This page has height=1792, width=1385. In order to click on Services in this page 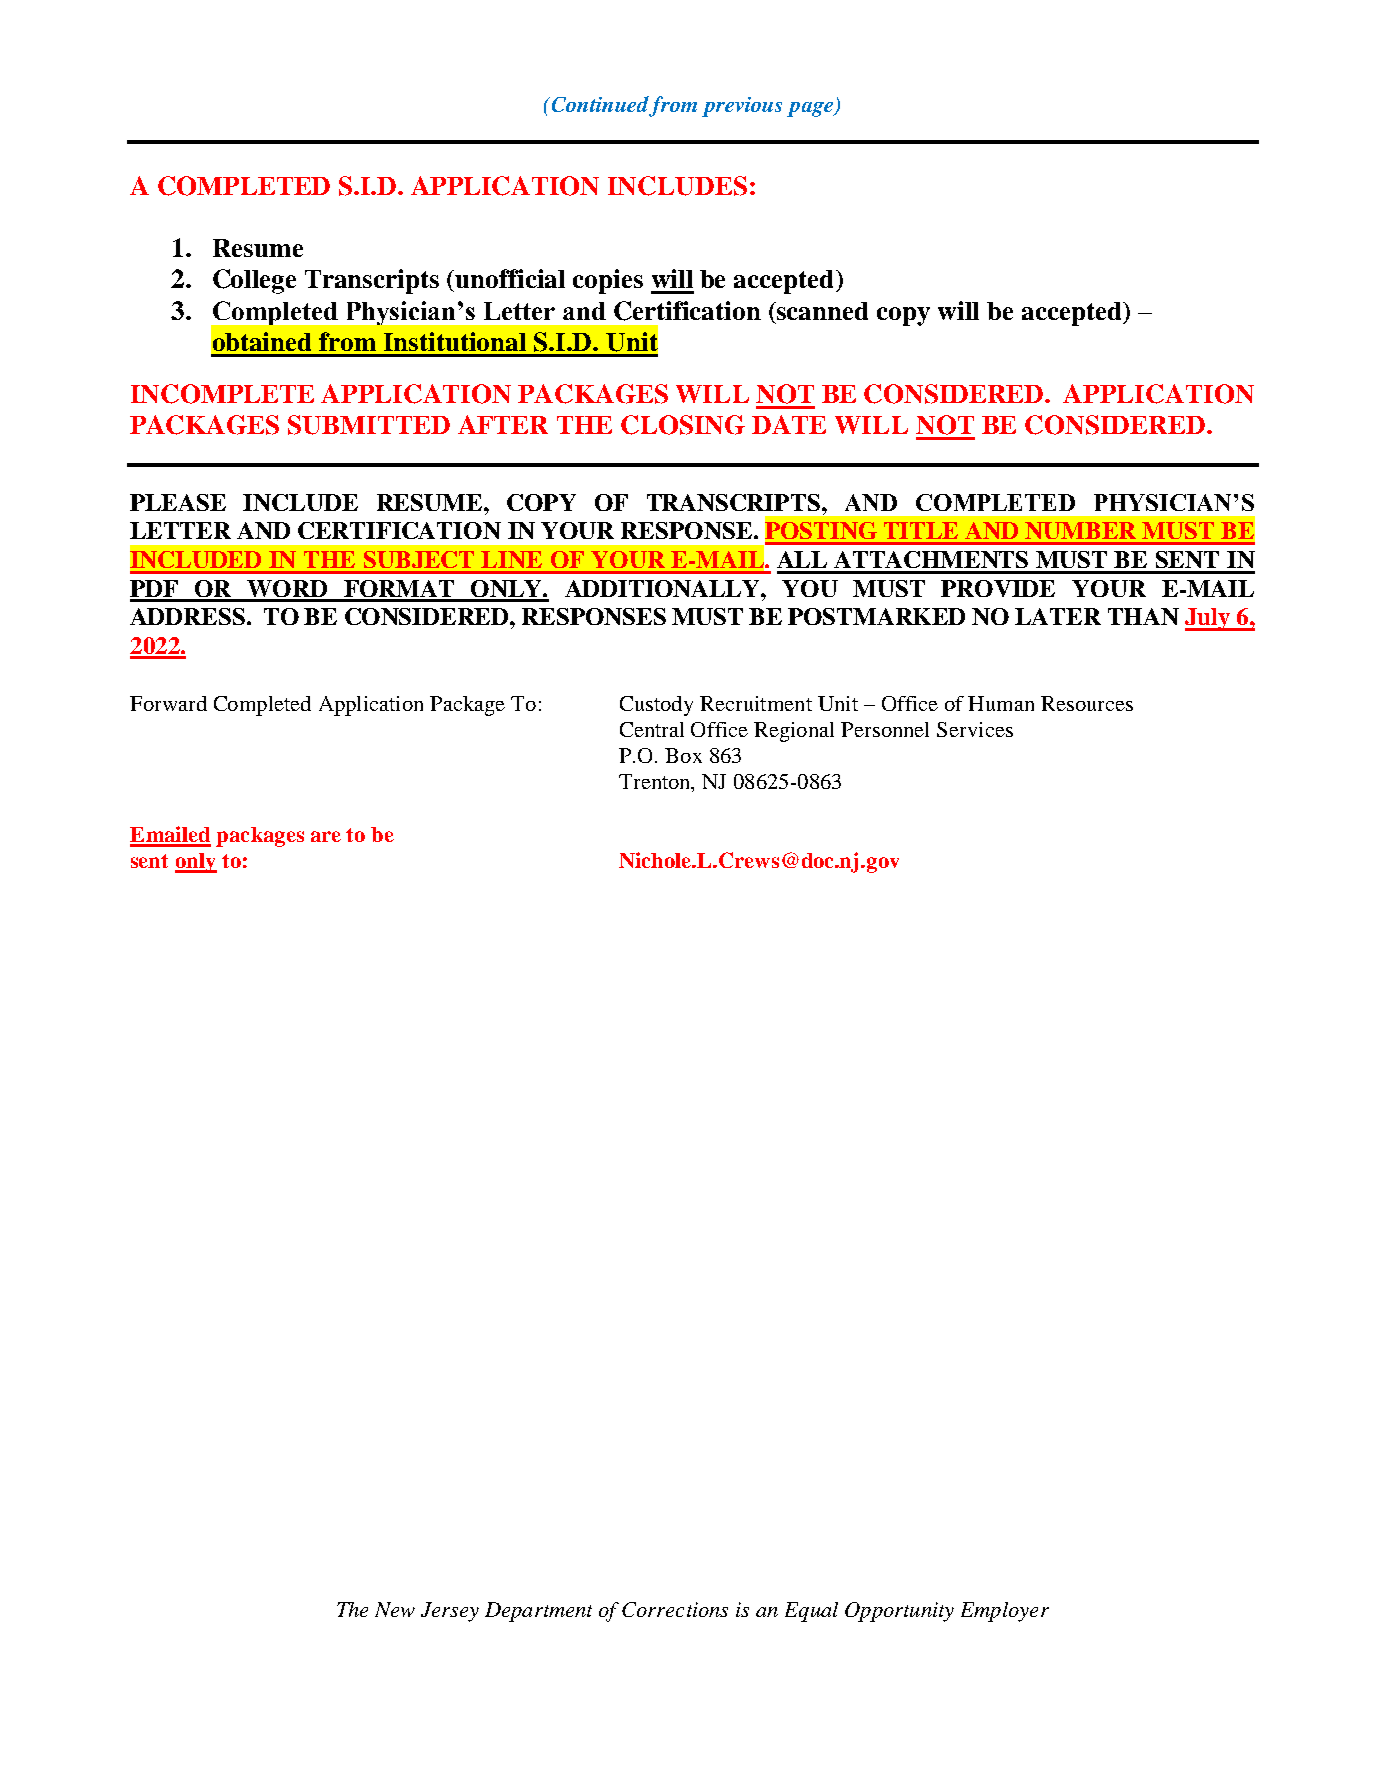, I will do `click(975, 729)`.
